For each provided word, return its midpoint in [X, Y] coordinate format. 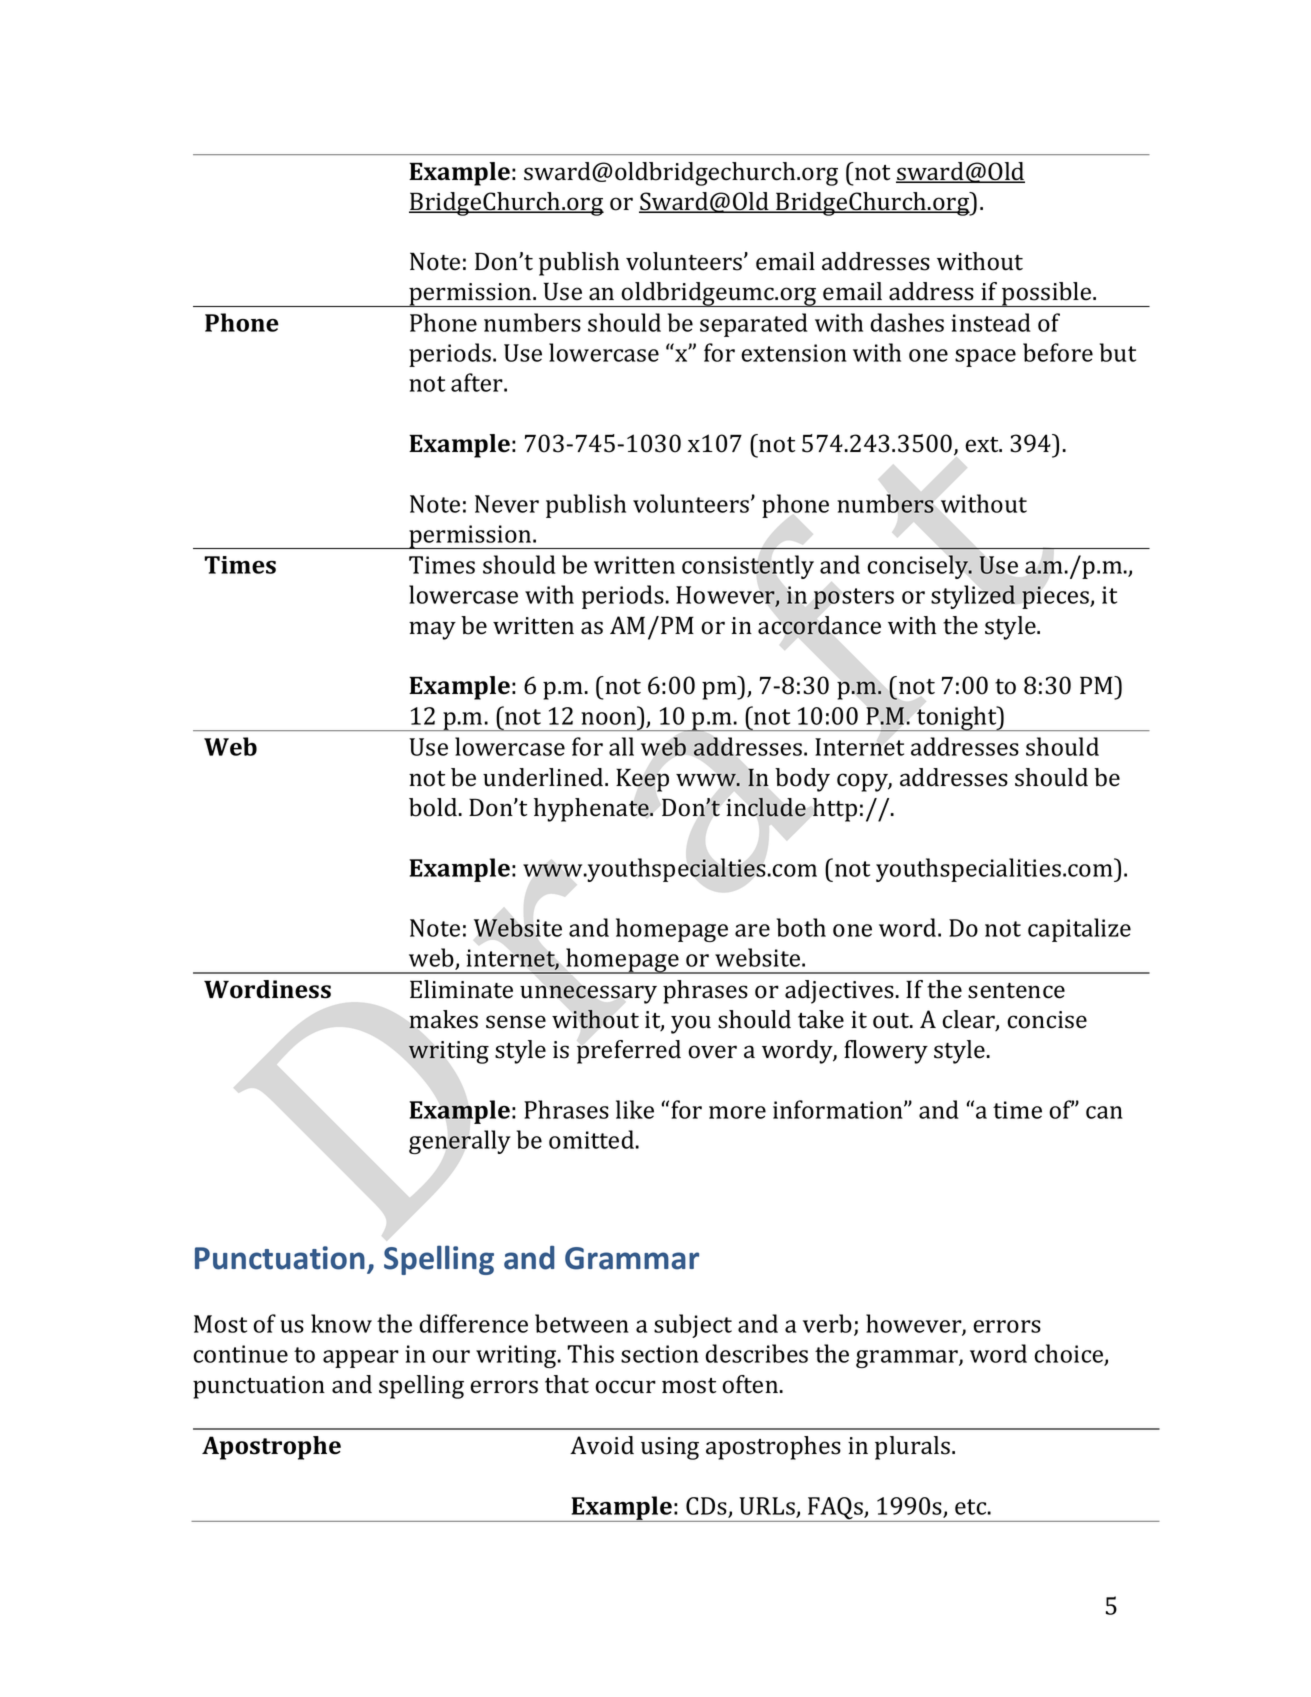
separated [754, 325]
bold [433, 807]
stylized [973, 597]
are [752, 930]
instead [991, 322]
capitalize [1079, 930]
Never [507, 504]
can [1104, 1112]
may [432, 630]
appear [361, 1359]
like [635, 1109]
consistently [748, 567]
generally [460, 1142]
